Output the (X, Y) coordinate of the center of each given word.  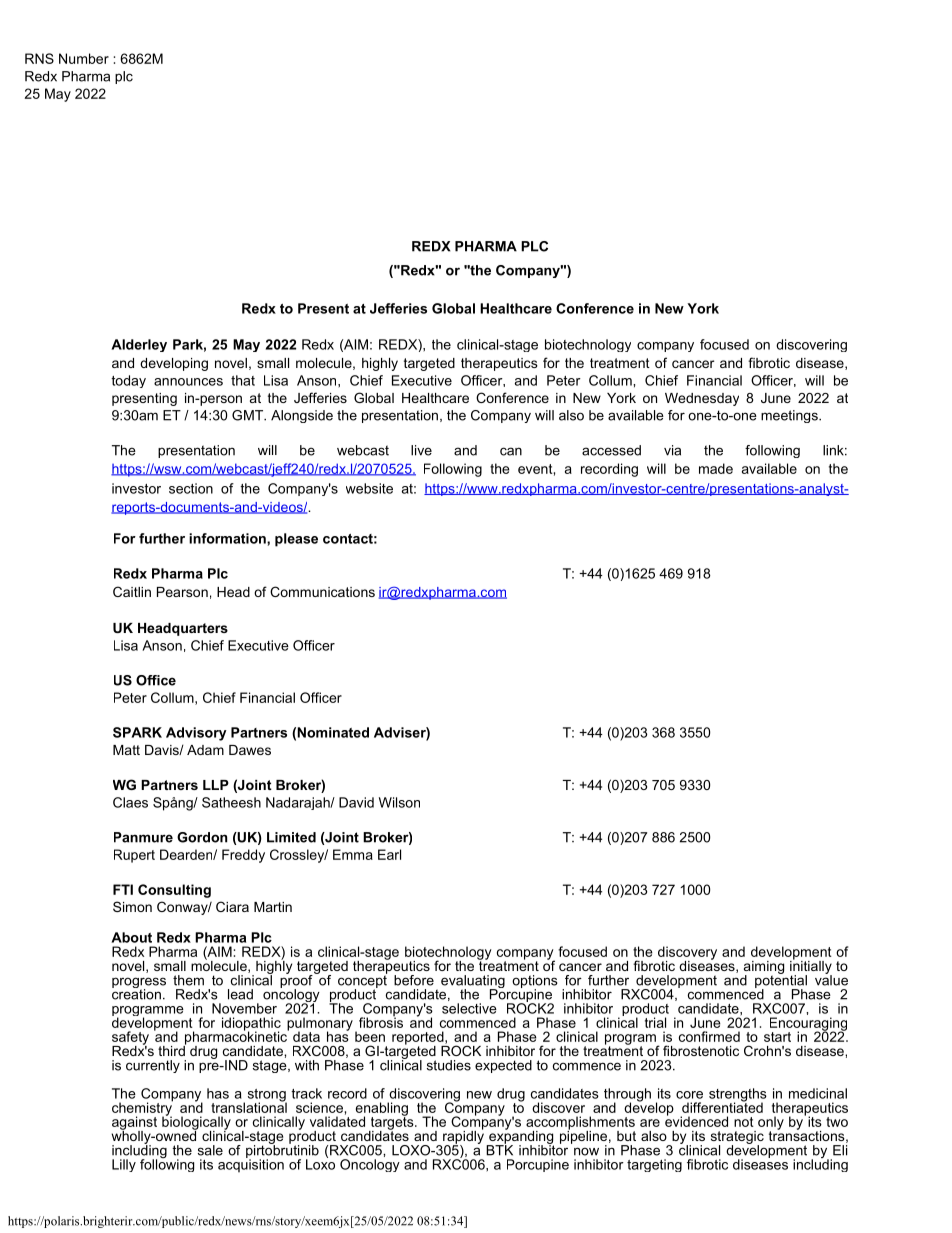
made (716, 468)
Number (84, 58)
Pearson (182, 592)
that (243, 380)
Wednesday (702, 399)
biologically (196, 1123)
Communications (322, 591)
